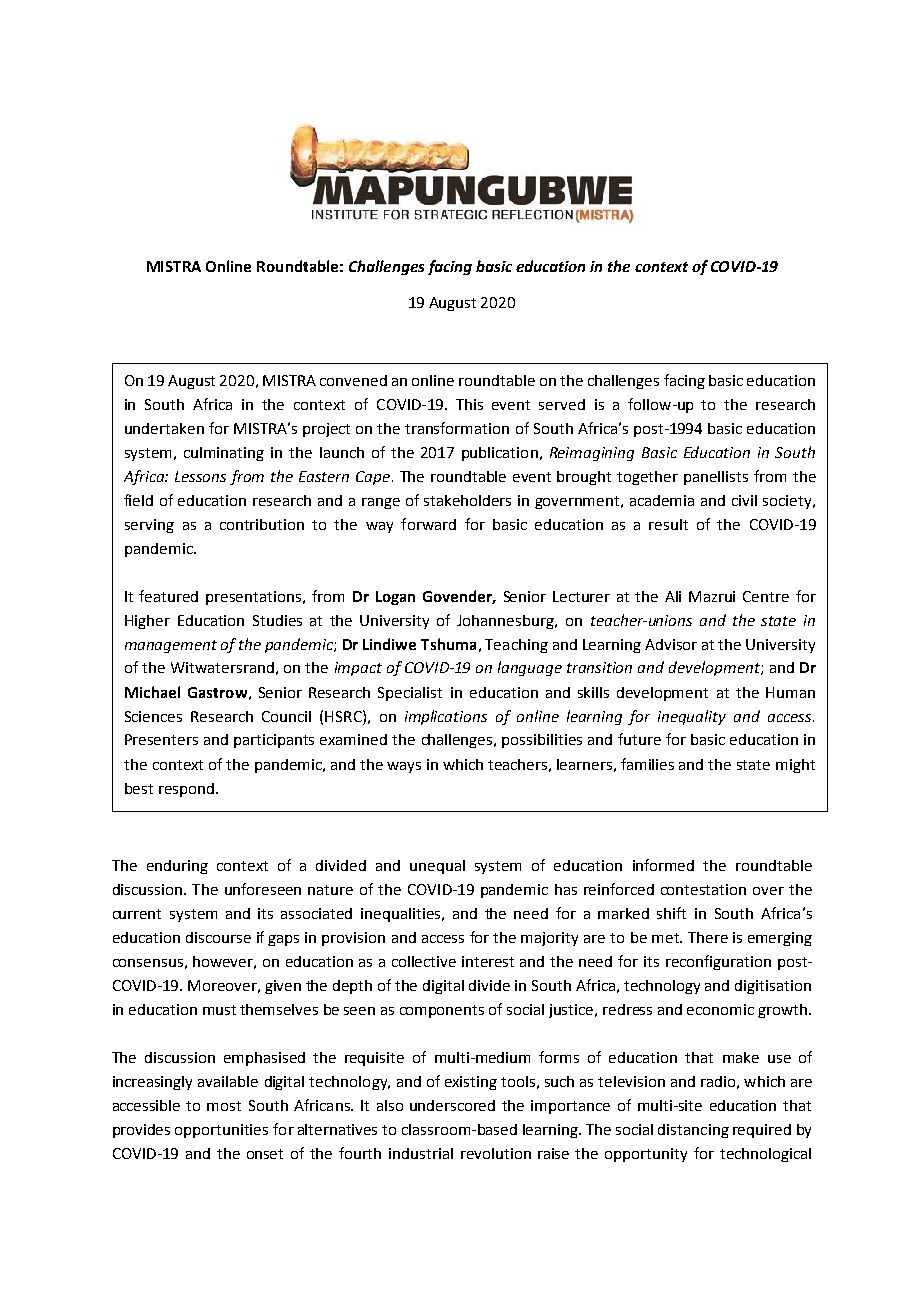 Image resolution: width=924 pixels, height=1308 pixels. Describe the element at coordinates (766, 596) in the image. I see `Centre` at that location.
